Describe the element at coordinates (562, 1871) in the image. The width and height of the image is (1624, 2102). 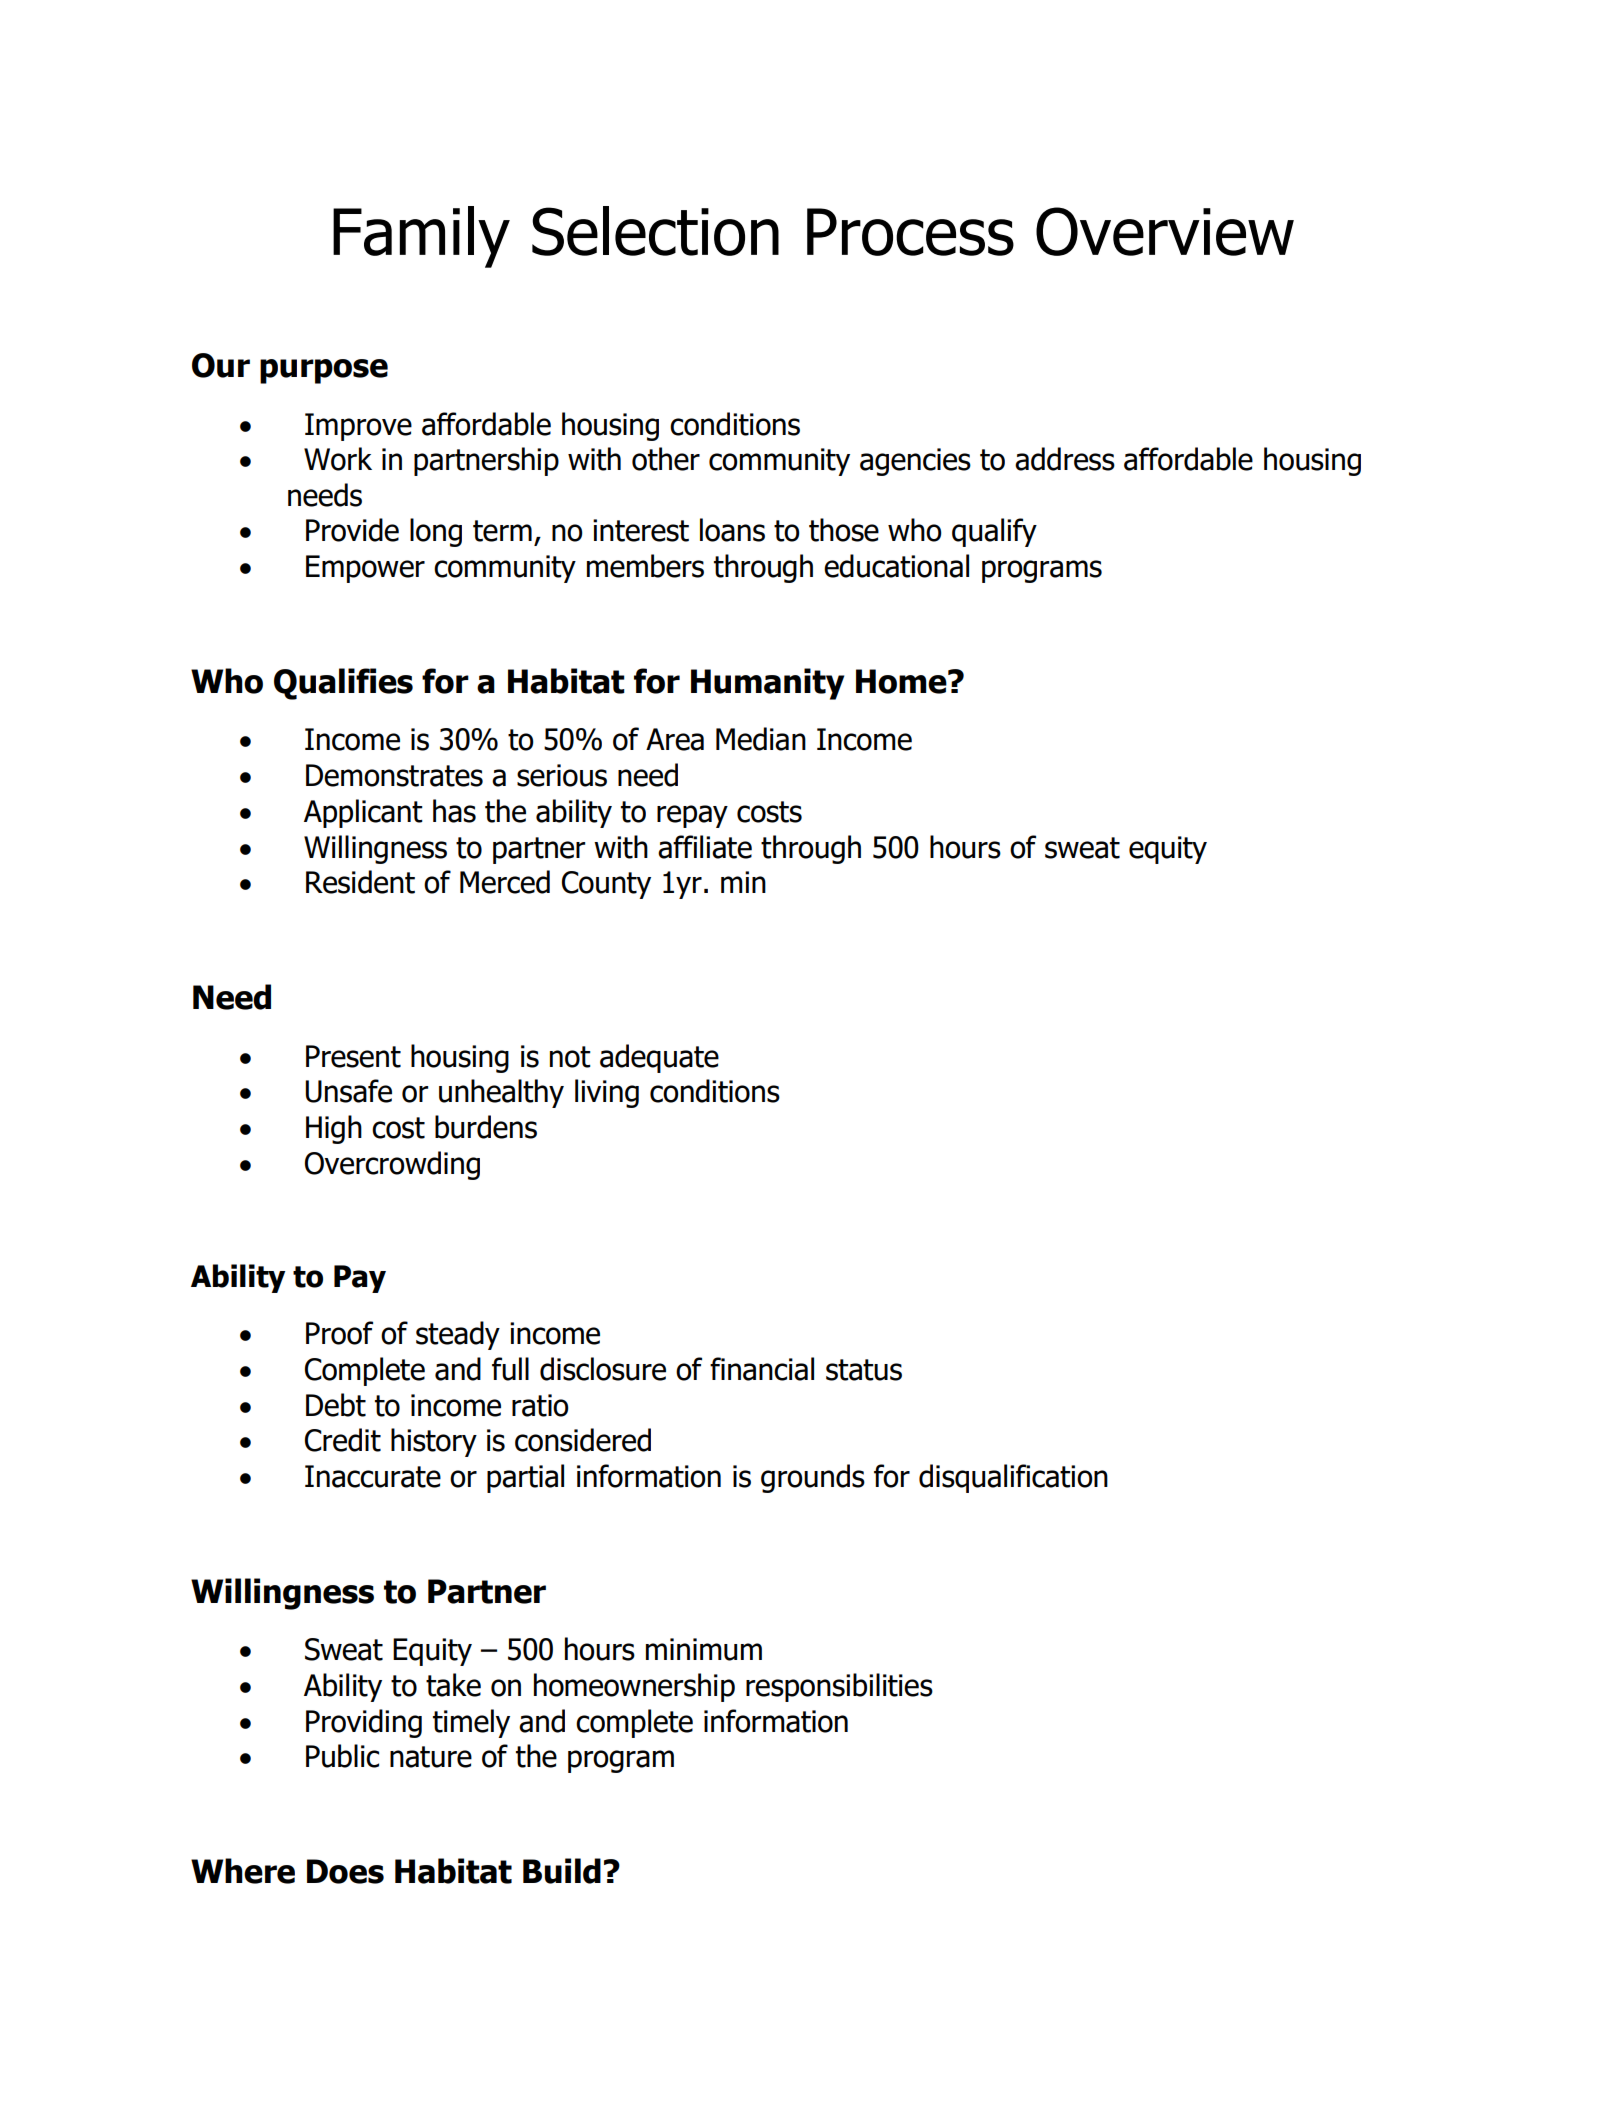
I see `Build` at that location.
